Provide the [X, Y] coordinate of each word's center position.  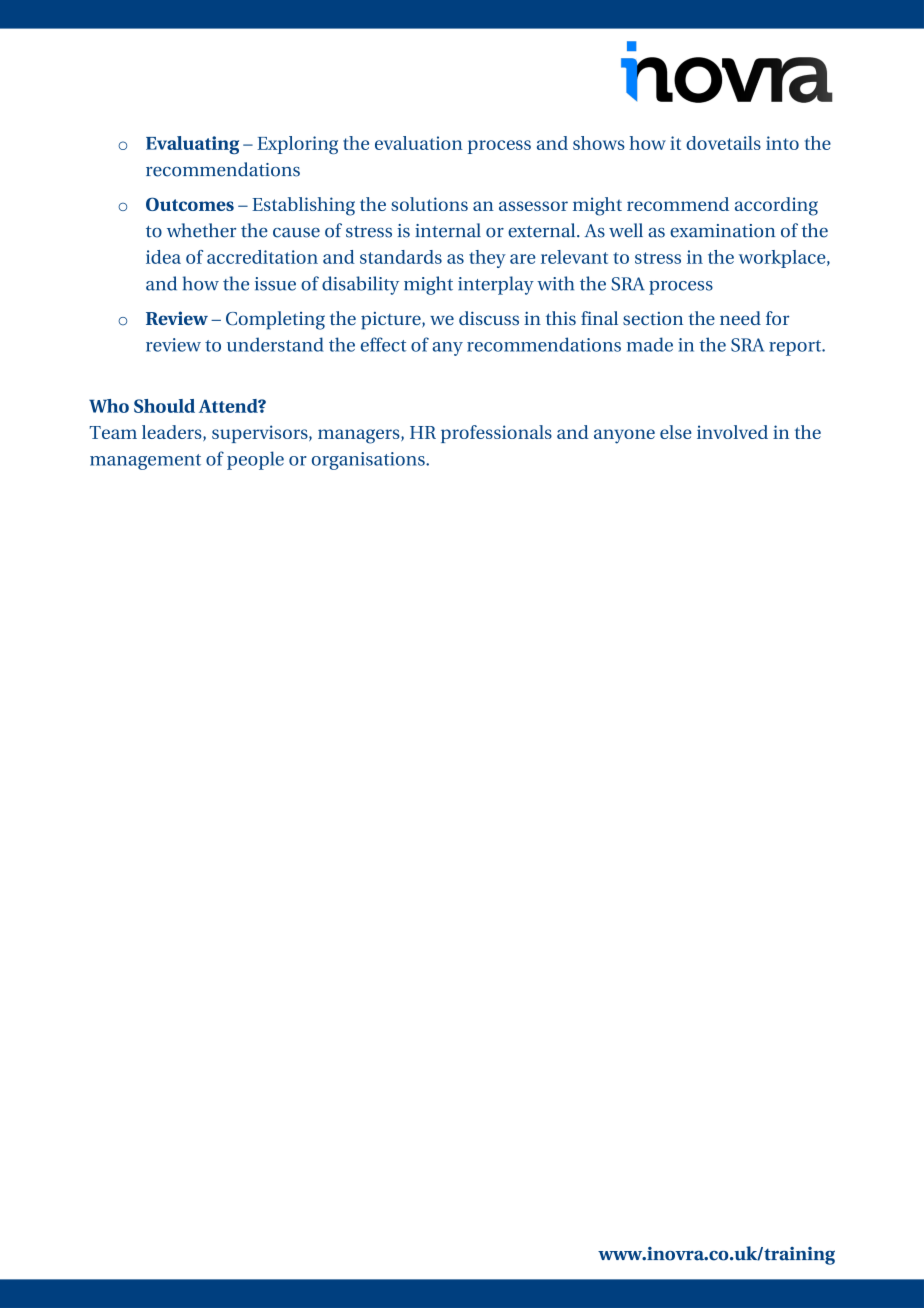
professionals [496, 434]
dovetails [723, 143]
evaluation [419, 143]
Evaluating [192, 145]
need [740, 318]
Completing [275, 320]
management [145, 462]
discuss [489, 318]
